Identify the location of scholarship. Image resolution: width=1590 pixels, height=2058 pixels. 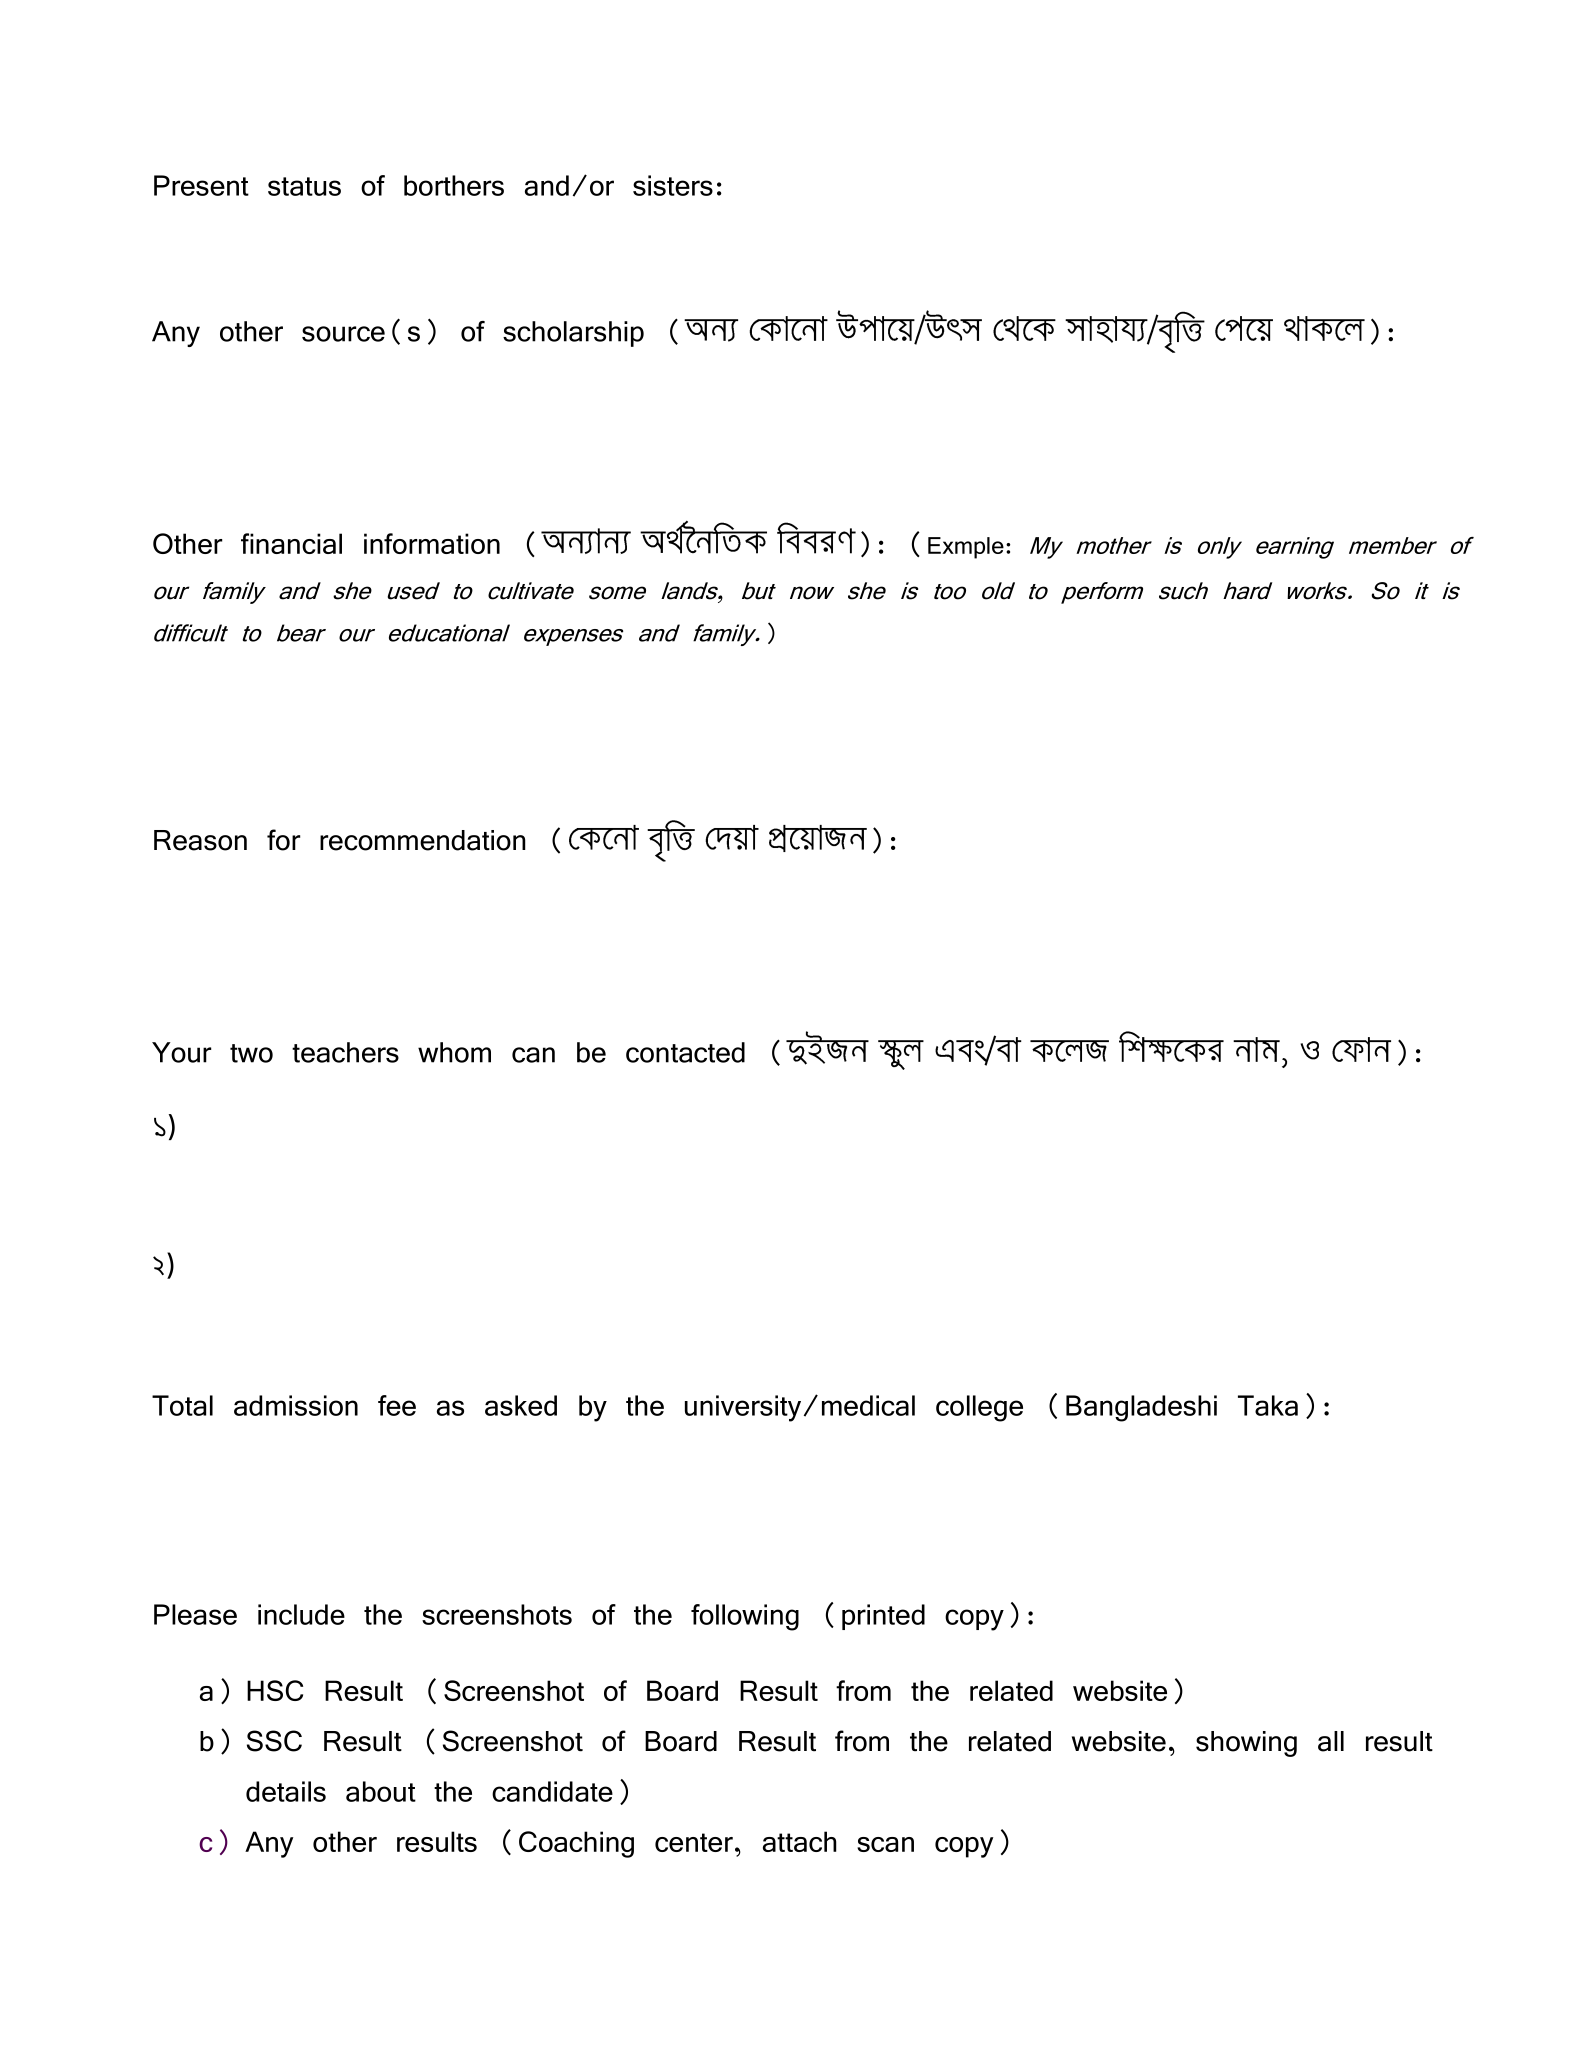
(573, 334).
